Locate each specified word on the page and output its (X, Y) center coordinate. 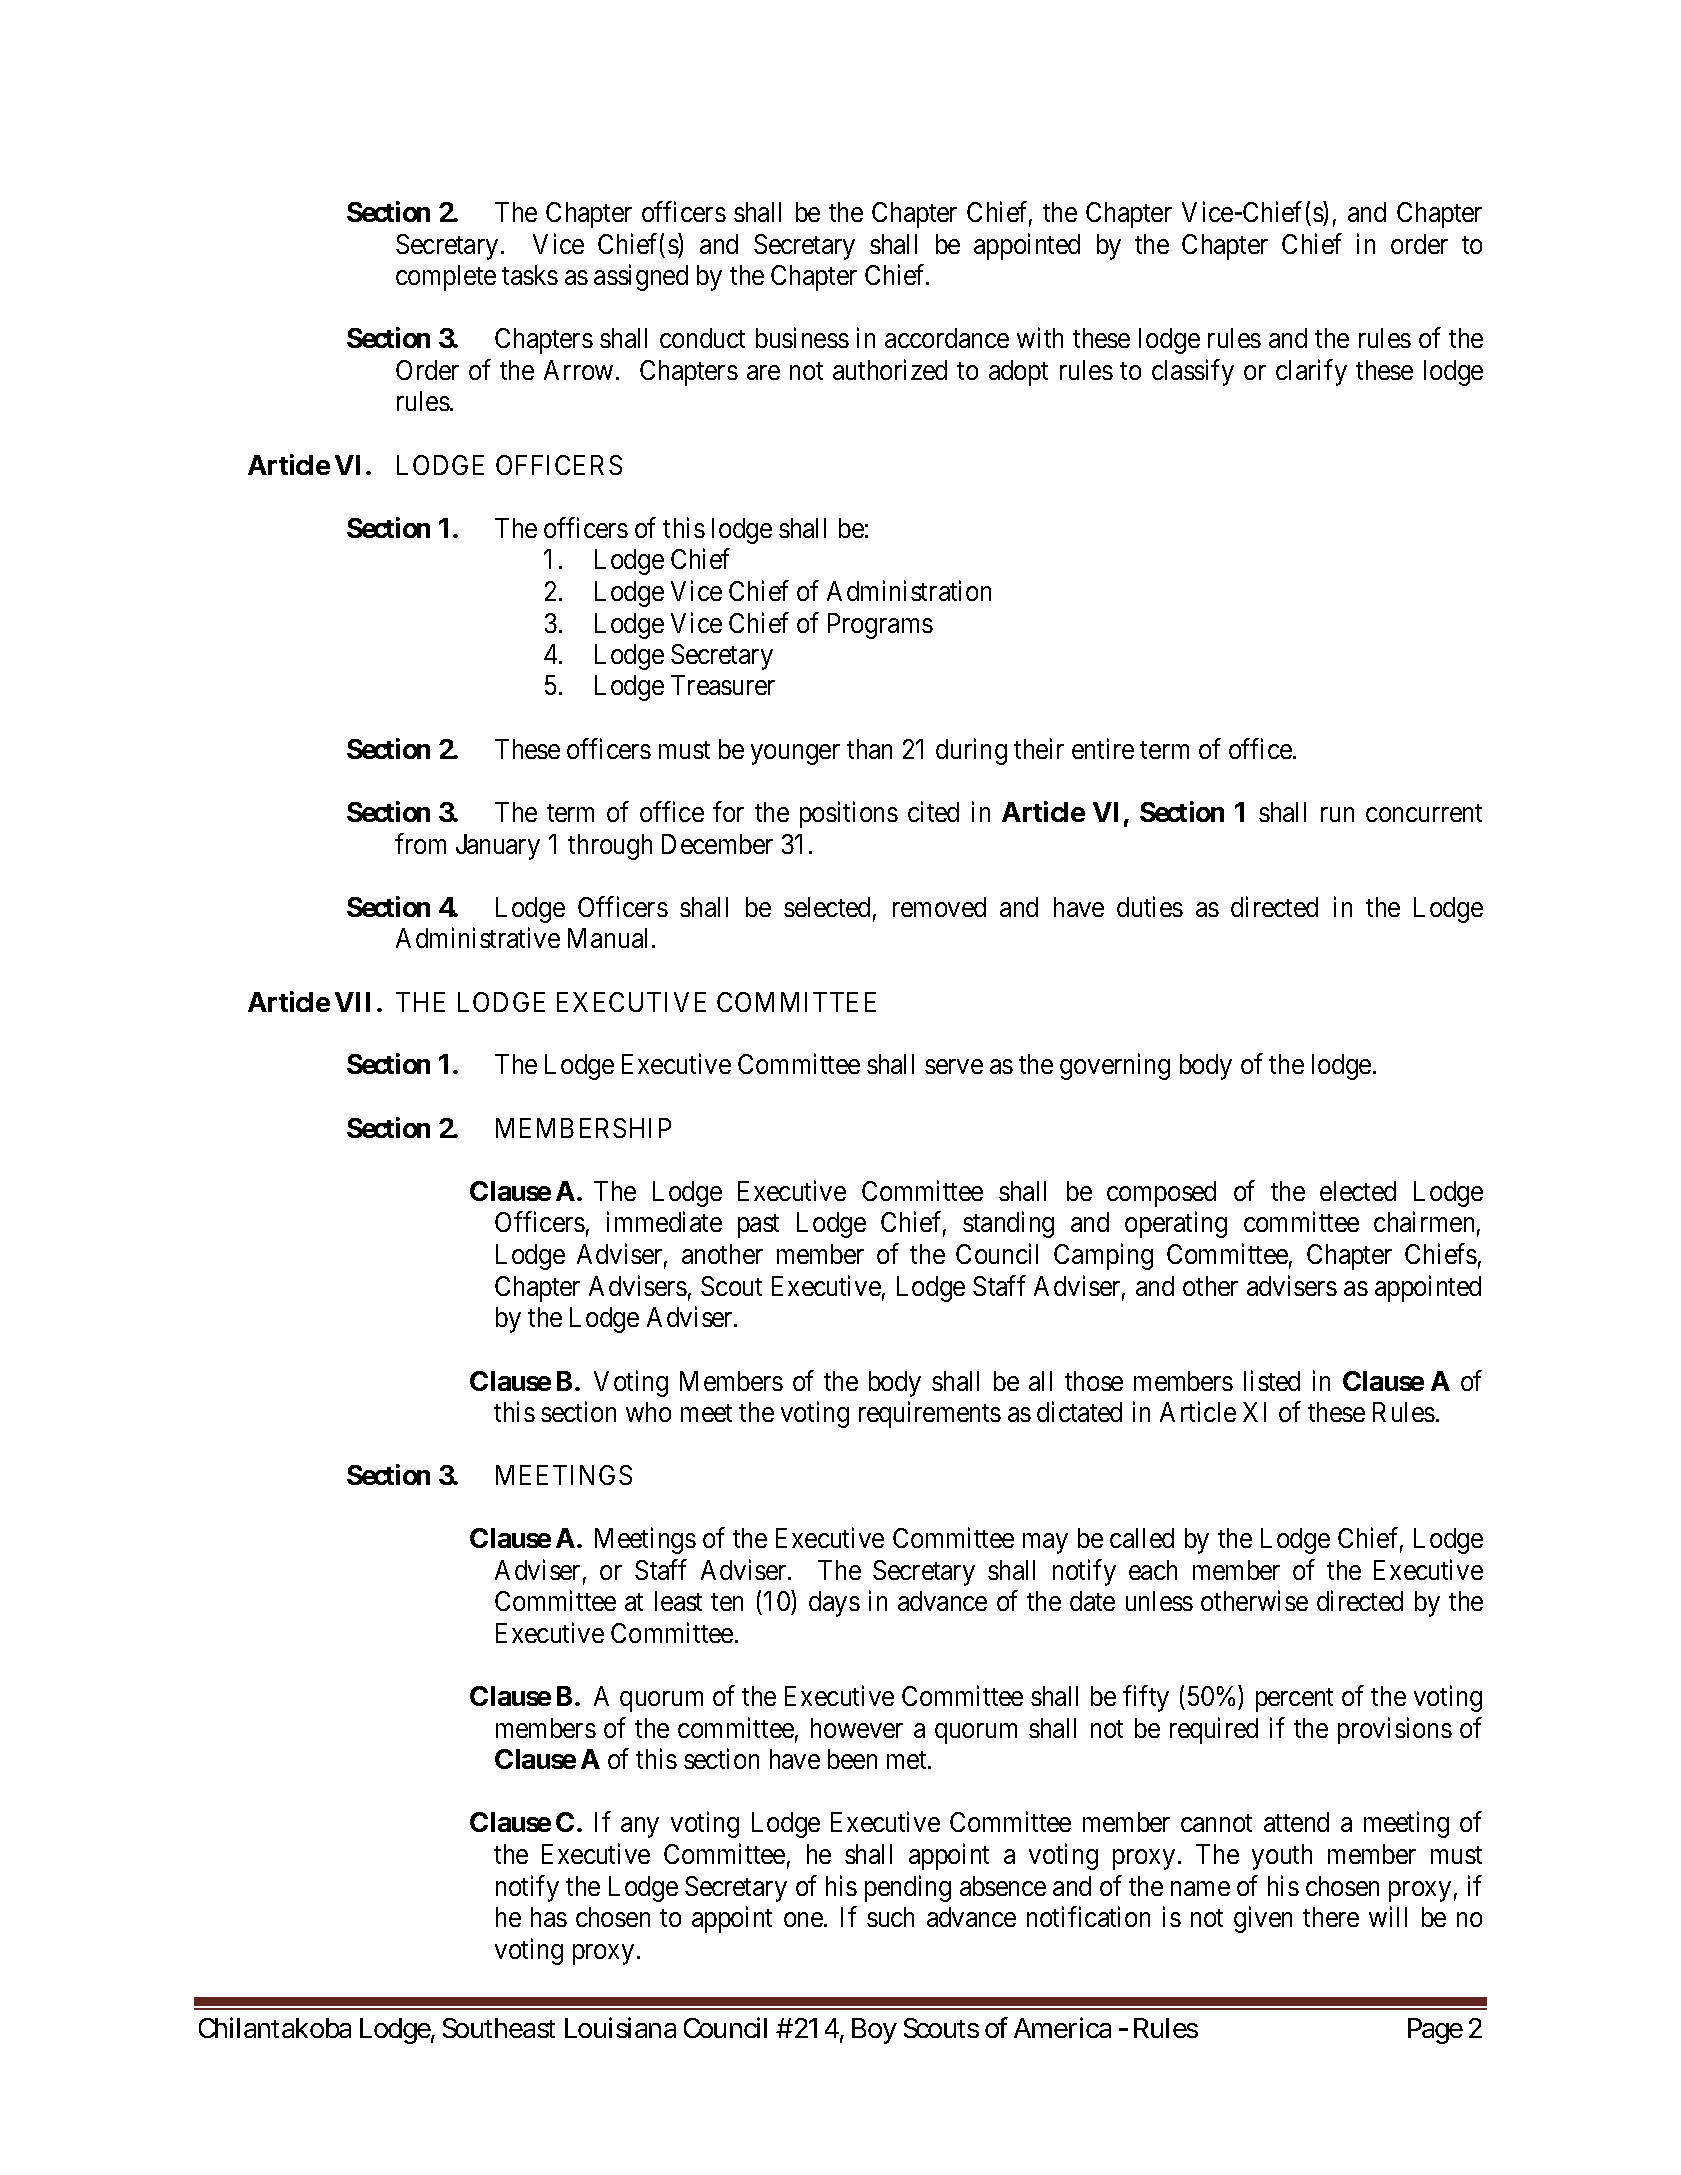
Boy (874, 2031)
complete (446, 278)
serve (954, 1067)
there (1331, 1917)
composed (1161, 1194)
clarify (1311, 372)
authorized (890, 369)
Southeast (499, 2028)
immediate (664, 1222)
